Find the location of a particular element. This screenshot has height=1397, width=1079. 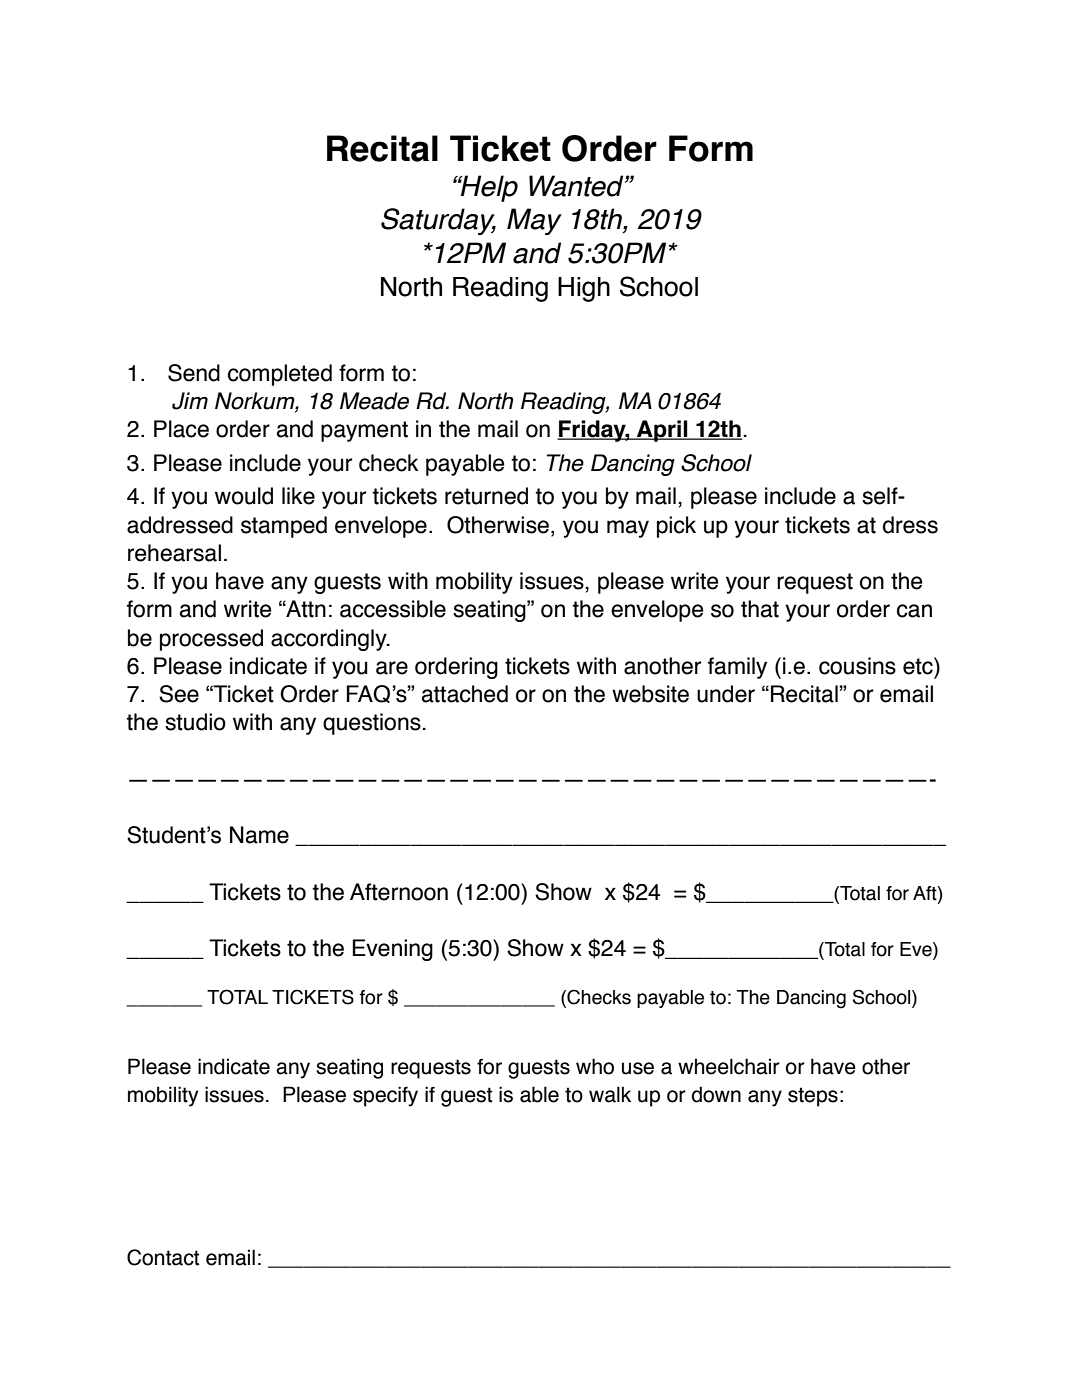

Contact is located at coordinates (163, 1257).
